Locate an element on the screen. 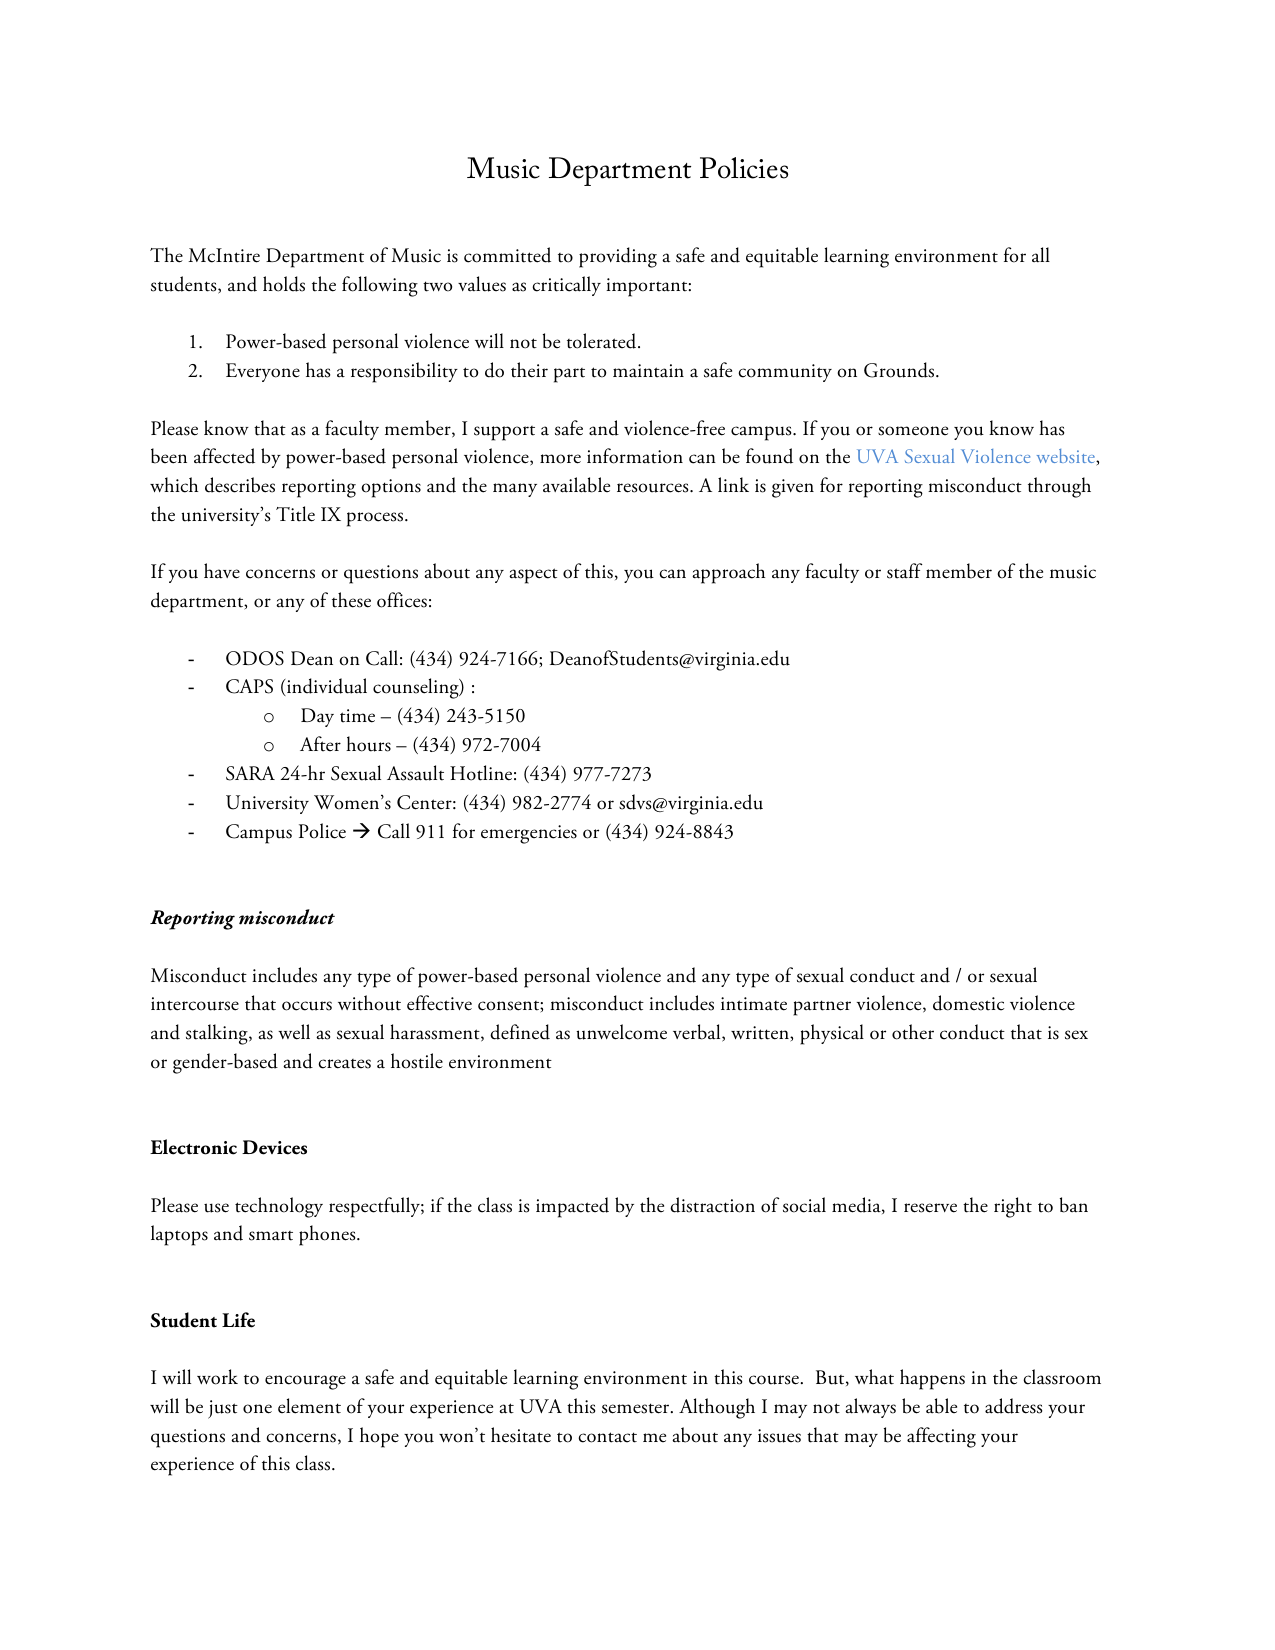 This screenshot has height=1650, width=1275. holds is located at coordinates (284, 284).
